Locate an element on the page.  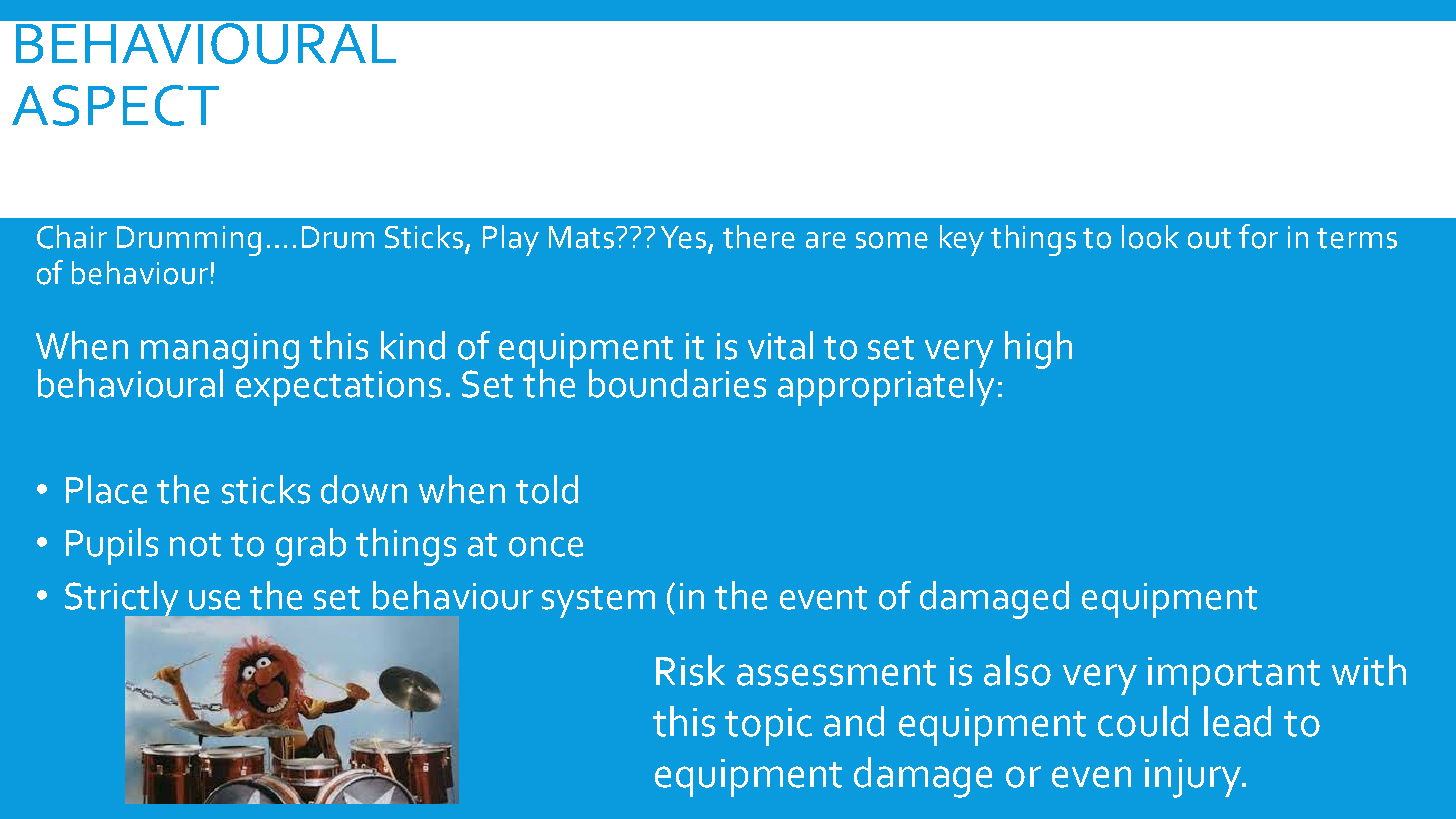
there is located at coordinates (759, 237).
